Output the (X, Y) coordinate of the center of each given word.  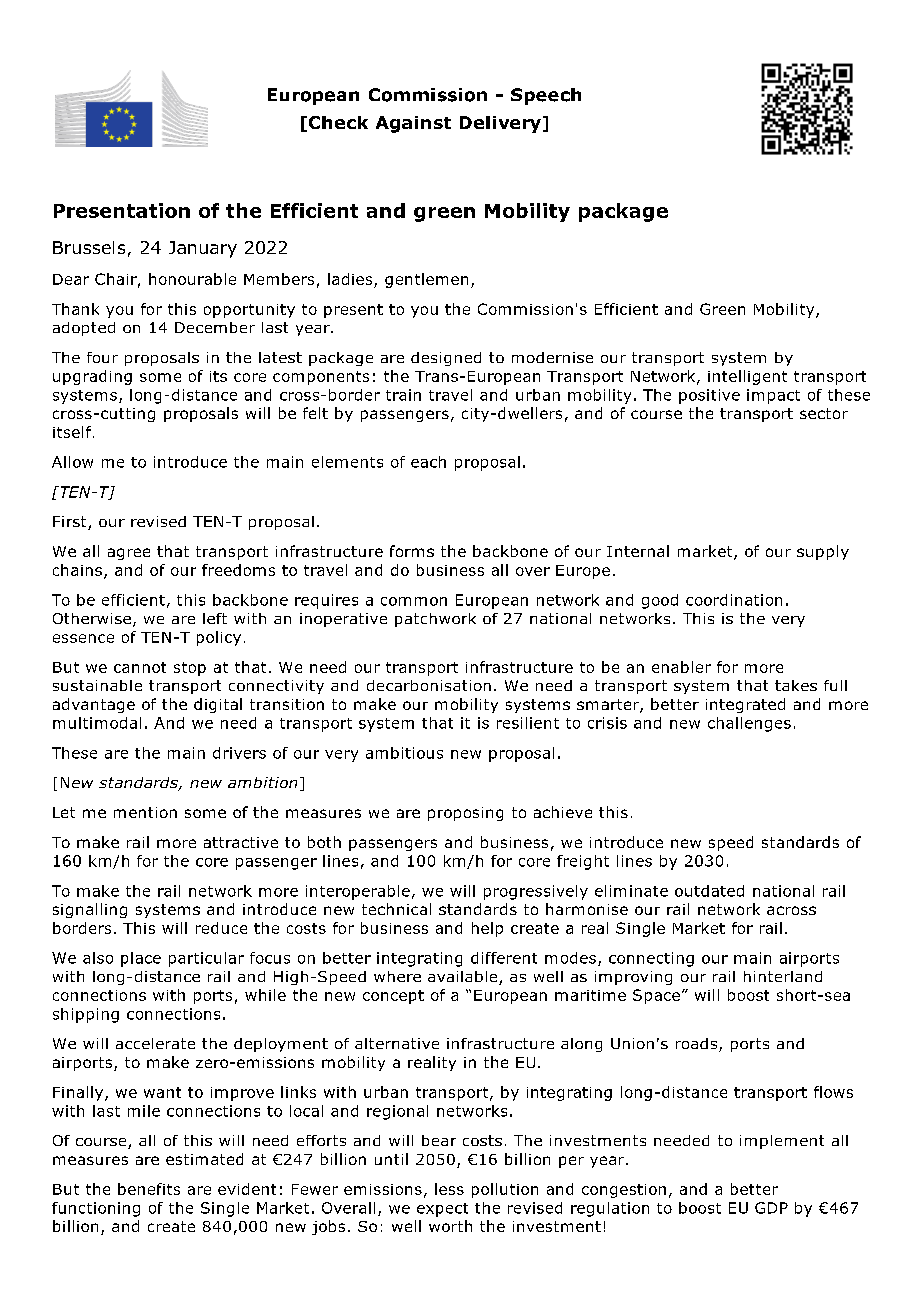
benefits (149, 1189)
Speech (546, 96)
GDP (771, 1208)
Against (413, 124)
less (449, 1189)
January (203, 249)
